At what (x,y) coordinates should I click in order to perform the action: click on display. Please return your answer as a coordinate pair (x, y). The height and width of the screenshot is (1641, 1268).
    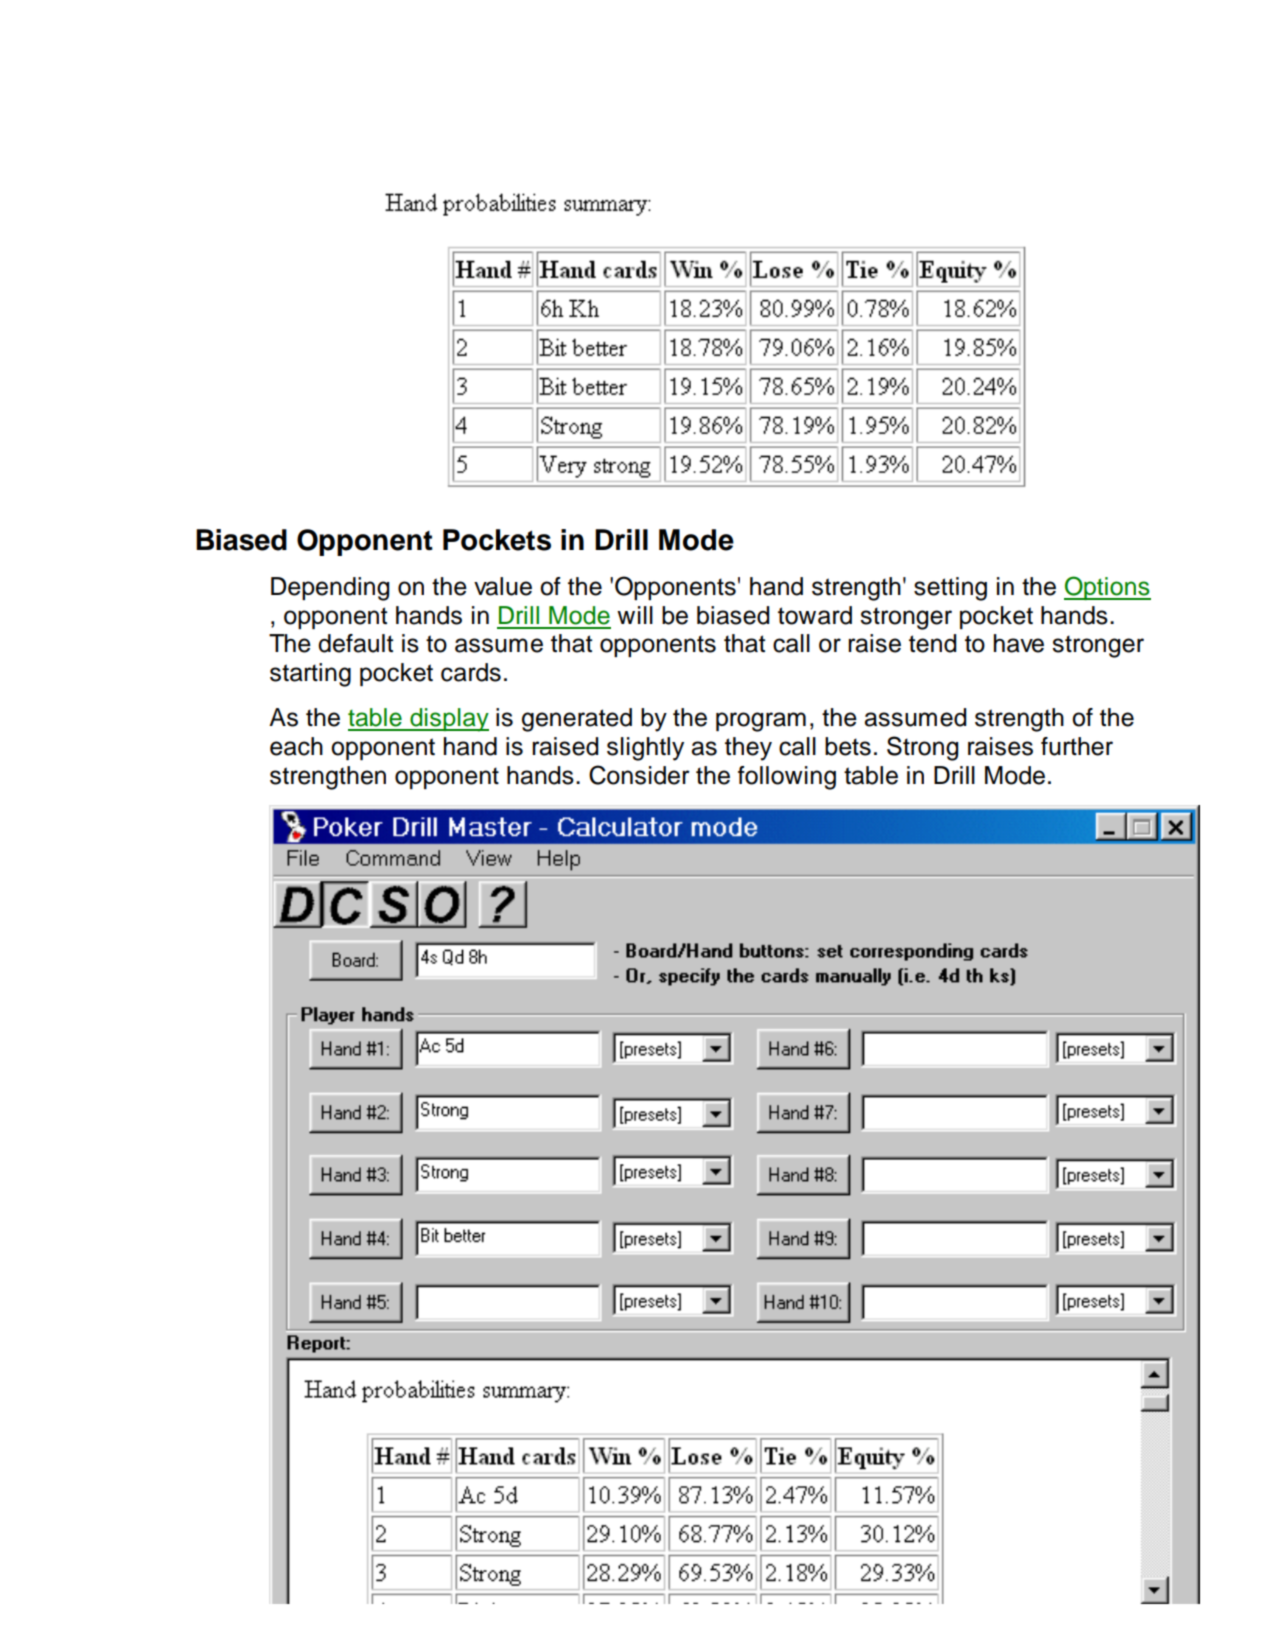
    Looking at the image, I should click on (448, 720).
